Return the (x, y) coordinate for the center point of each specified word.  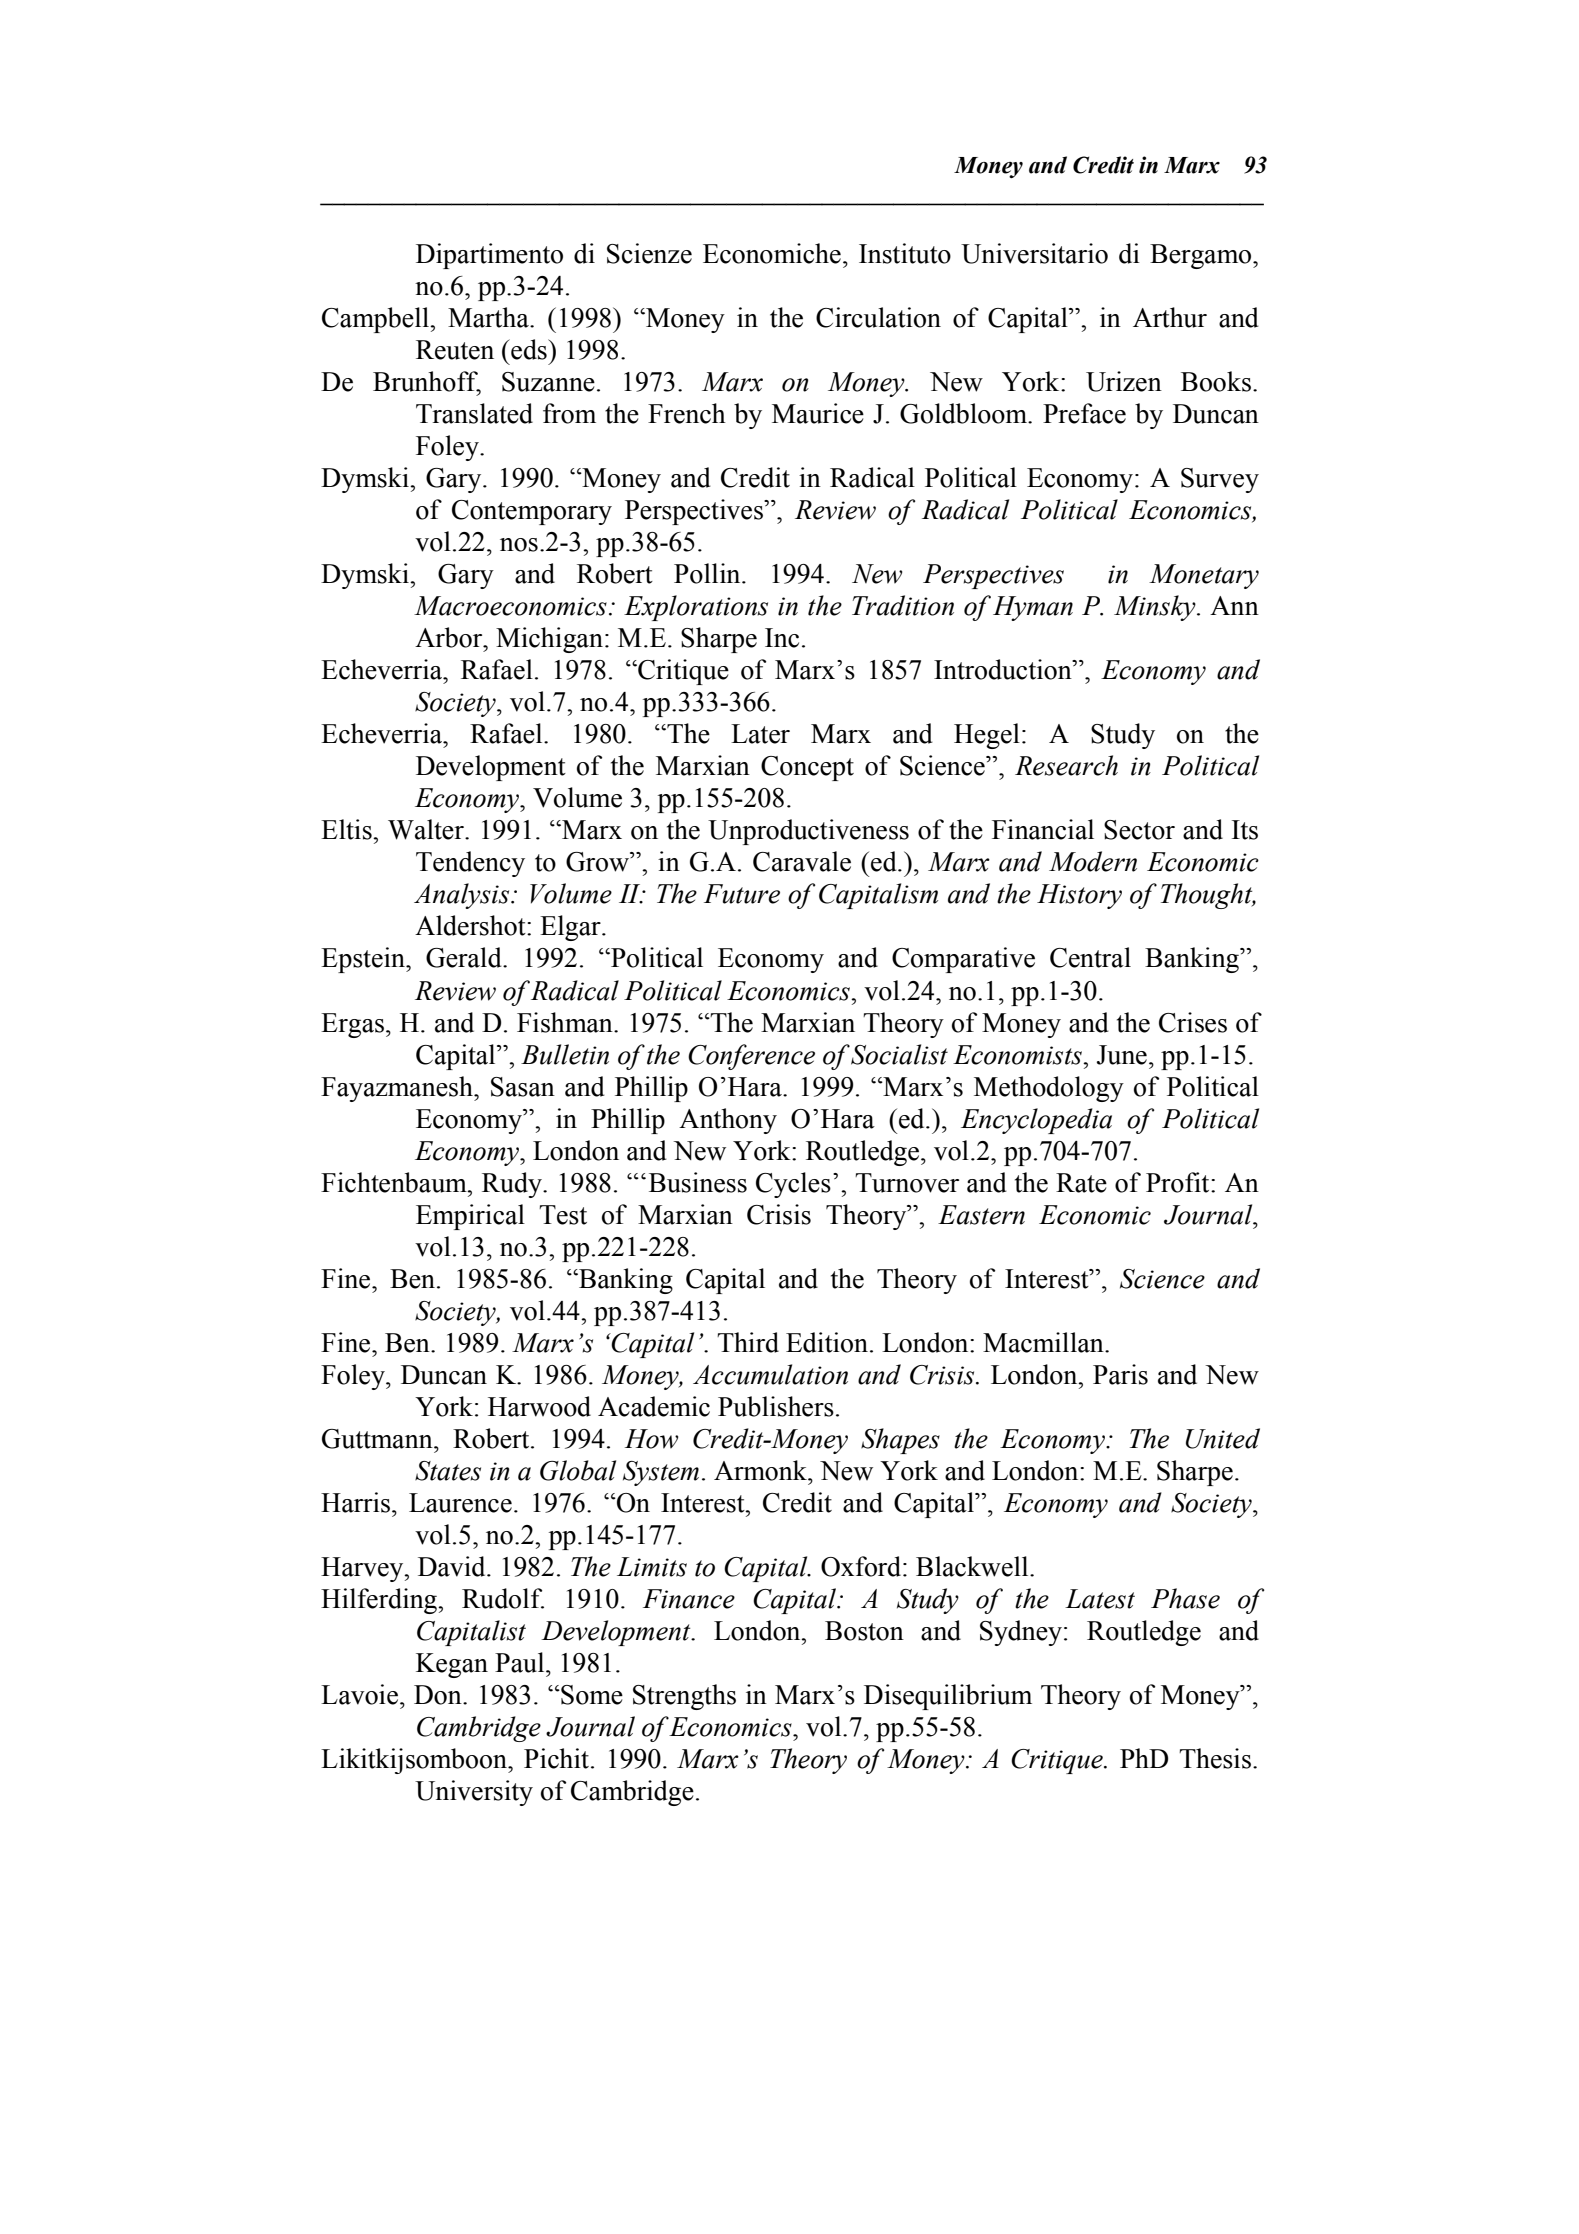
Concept (807, 768)
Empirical (470, 1217)
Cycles (793, 1185)
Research (1066, 765)
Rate (1081, 1183)
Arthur (1170, 317)
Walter (427, 829)
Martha (489, 317)
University (474, 1793)
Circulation (878, 317)
